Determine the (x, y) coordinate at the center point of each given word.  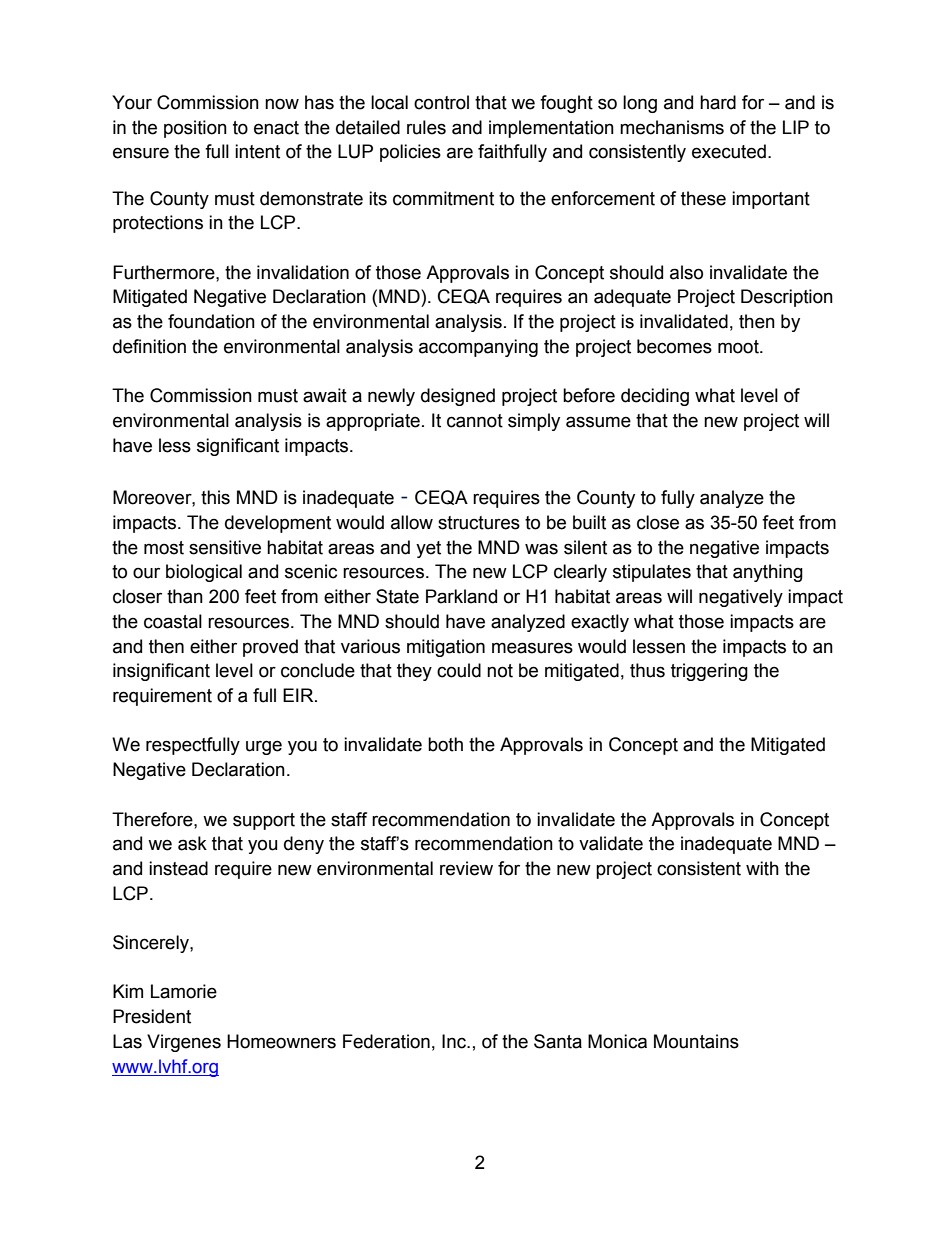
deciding (655, 397)
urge (264, 747)
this (215, 497)
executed (729, 151)
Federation (386, 1041)
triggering (709, 672)
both (445, 744)
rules (426, 127)
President (152, 1016)
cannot (475, 421)
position (195, 129)
